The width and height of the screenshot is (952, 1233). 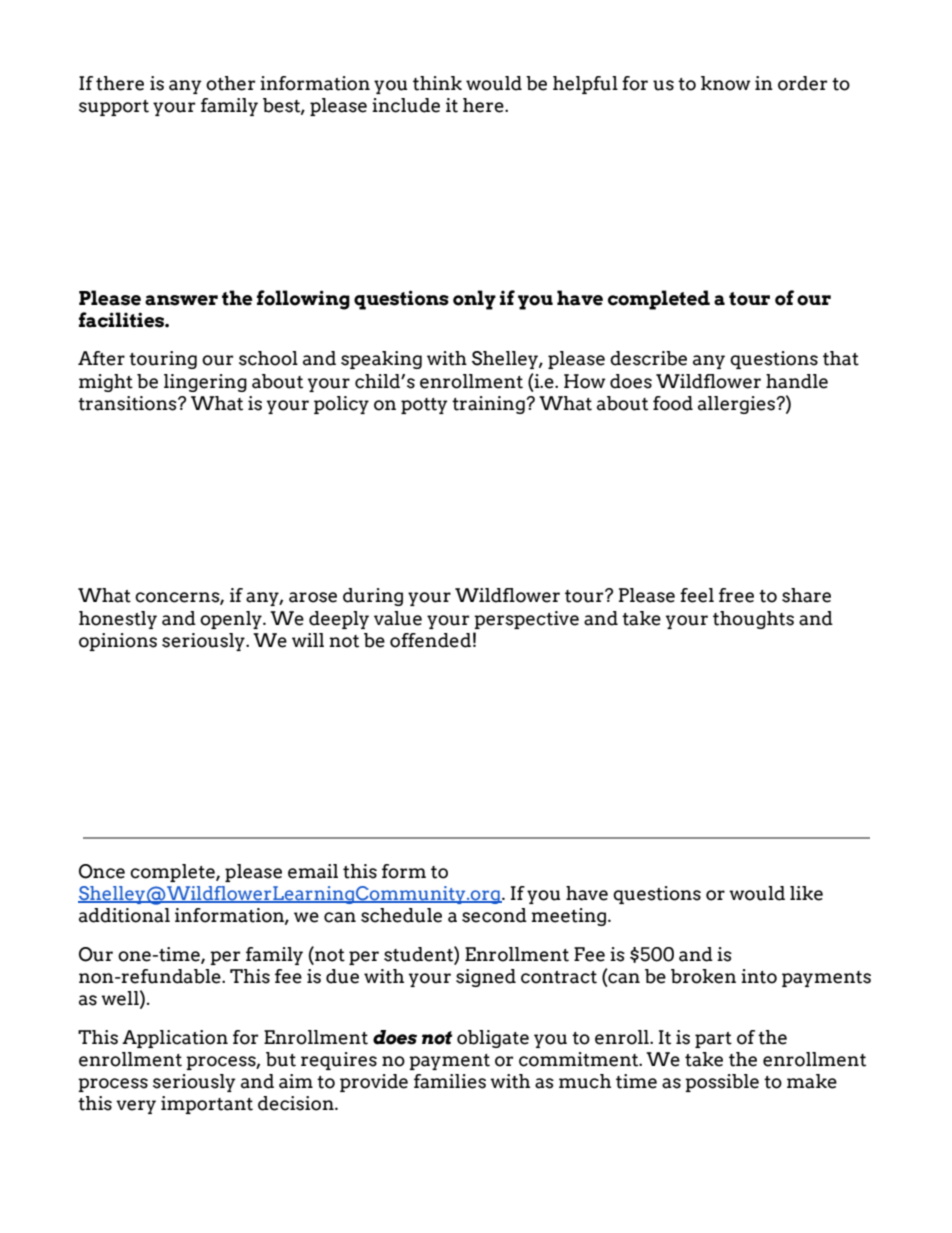 What do you see at coordinates (437, 83) in the screenshot?
I see `think` at bounding box center [437, 83].
